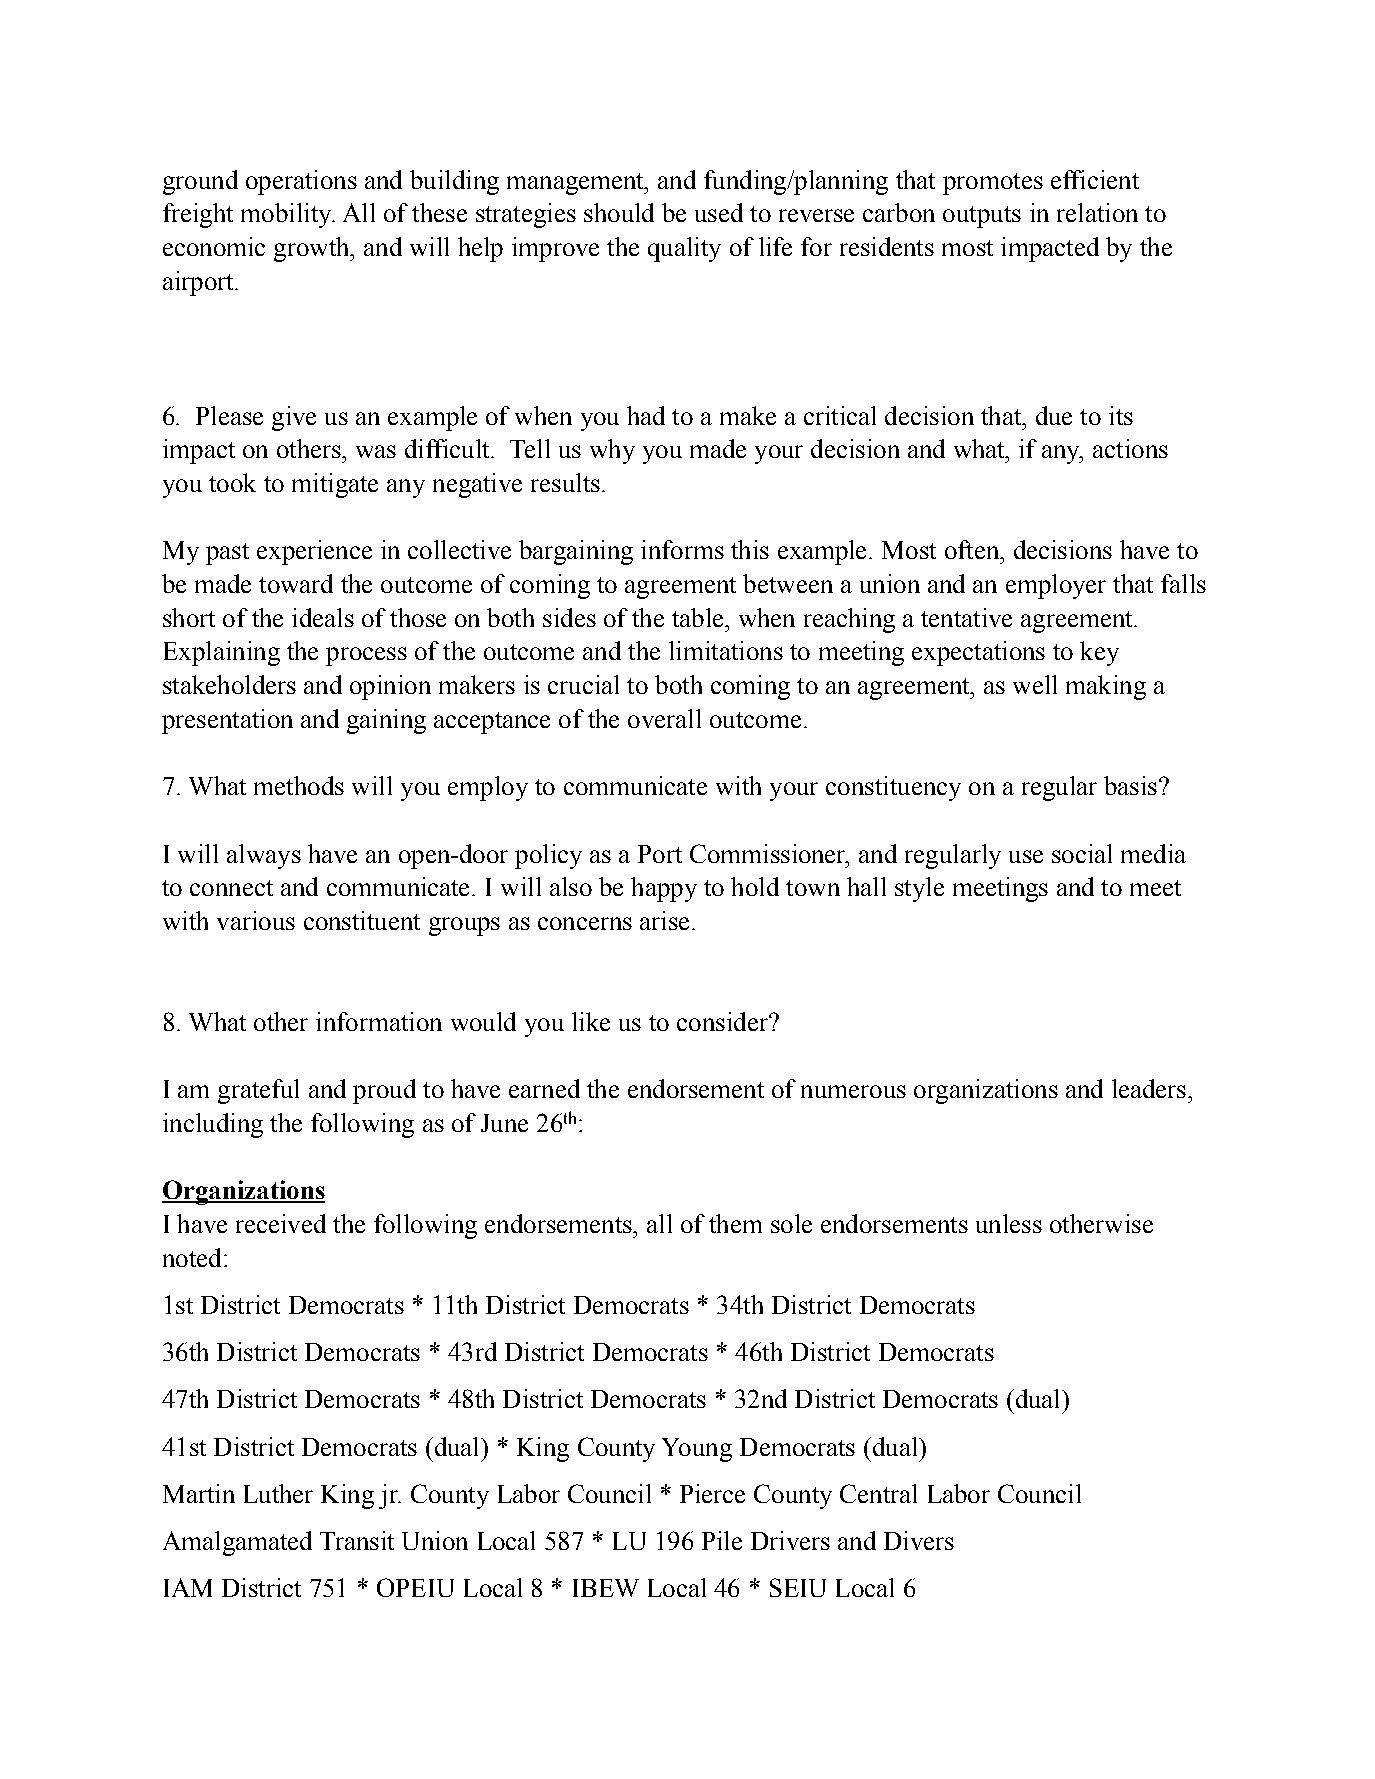  What do you see at coordinates (1130, 448) in the image?
I see `actions` at bounding box center [1130, 448].
